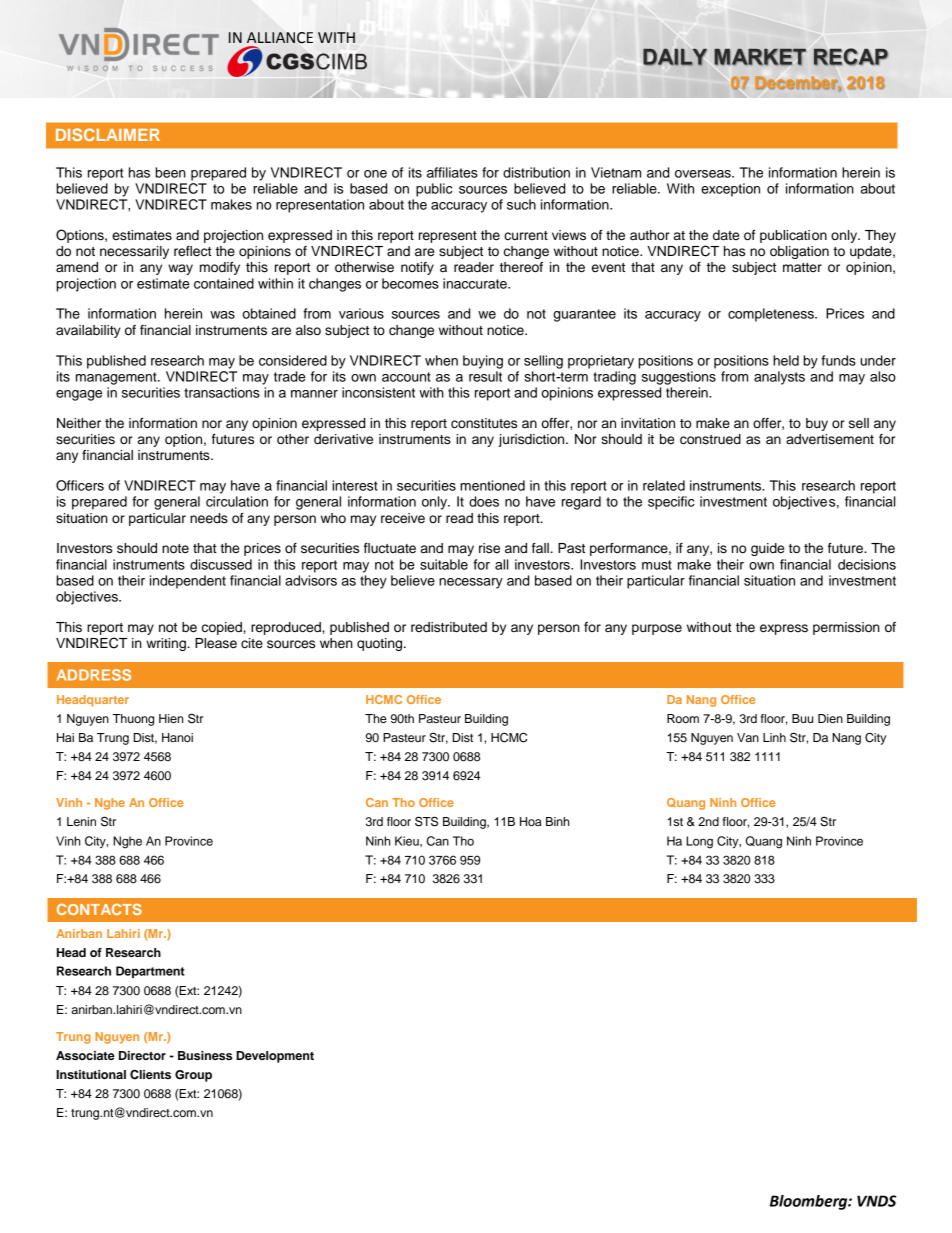 The height and width of the page is (1233, 952). Describe the element at coordinates (175, 549) in the page. I see `note` at that location.
